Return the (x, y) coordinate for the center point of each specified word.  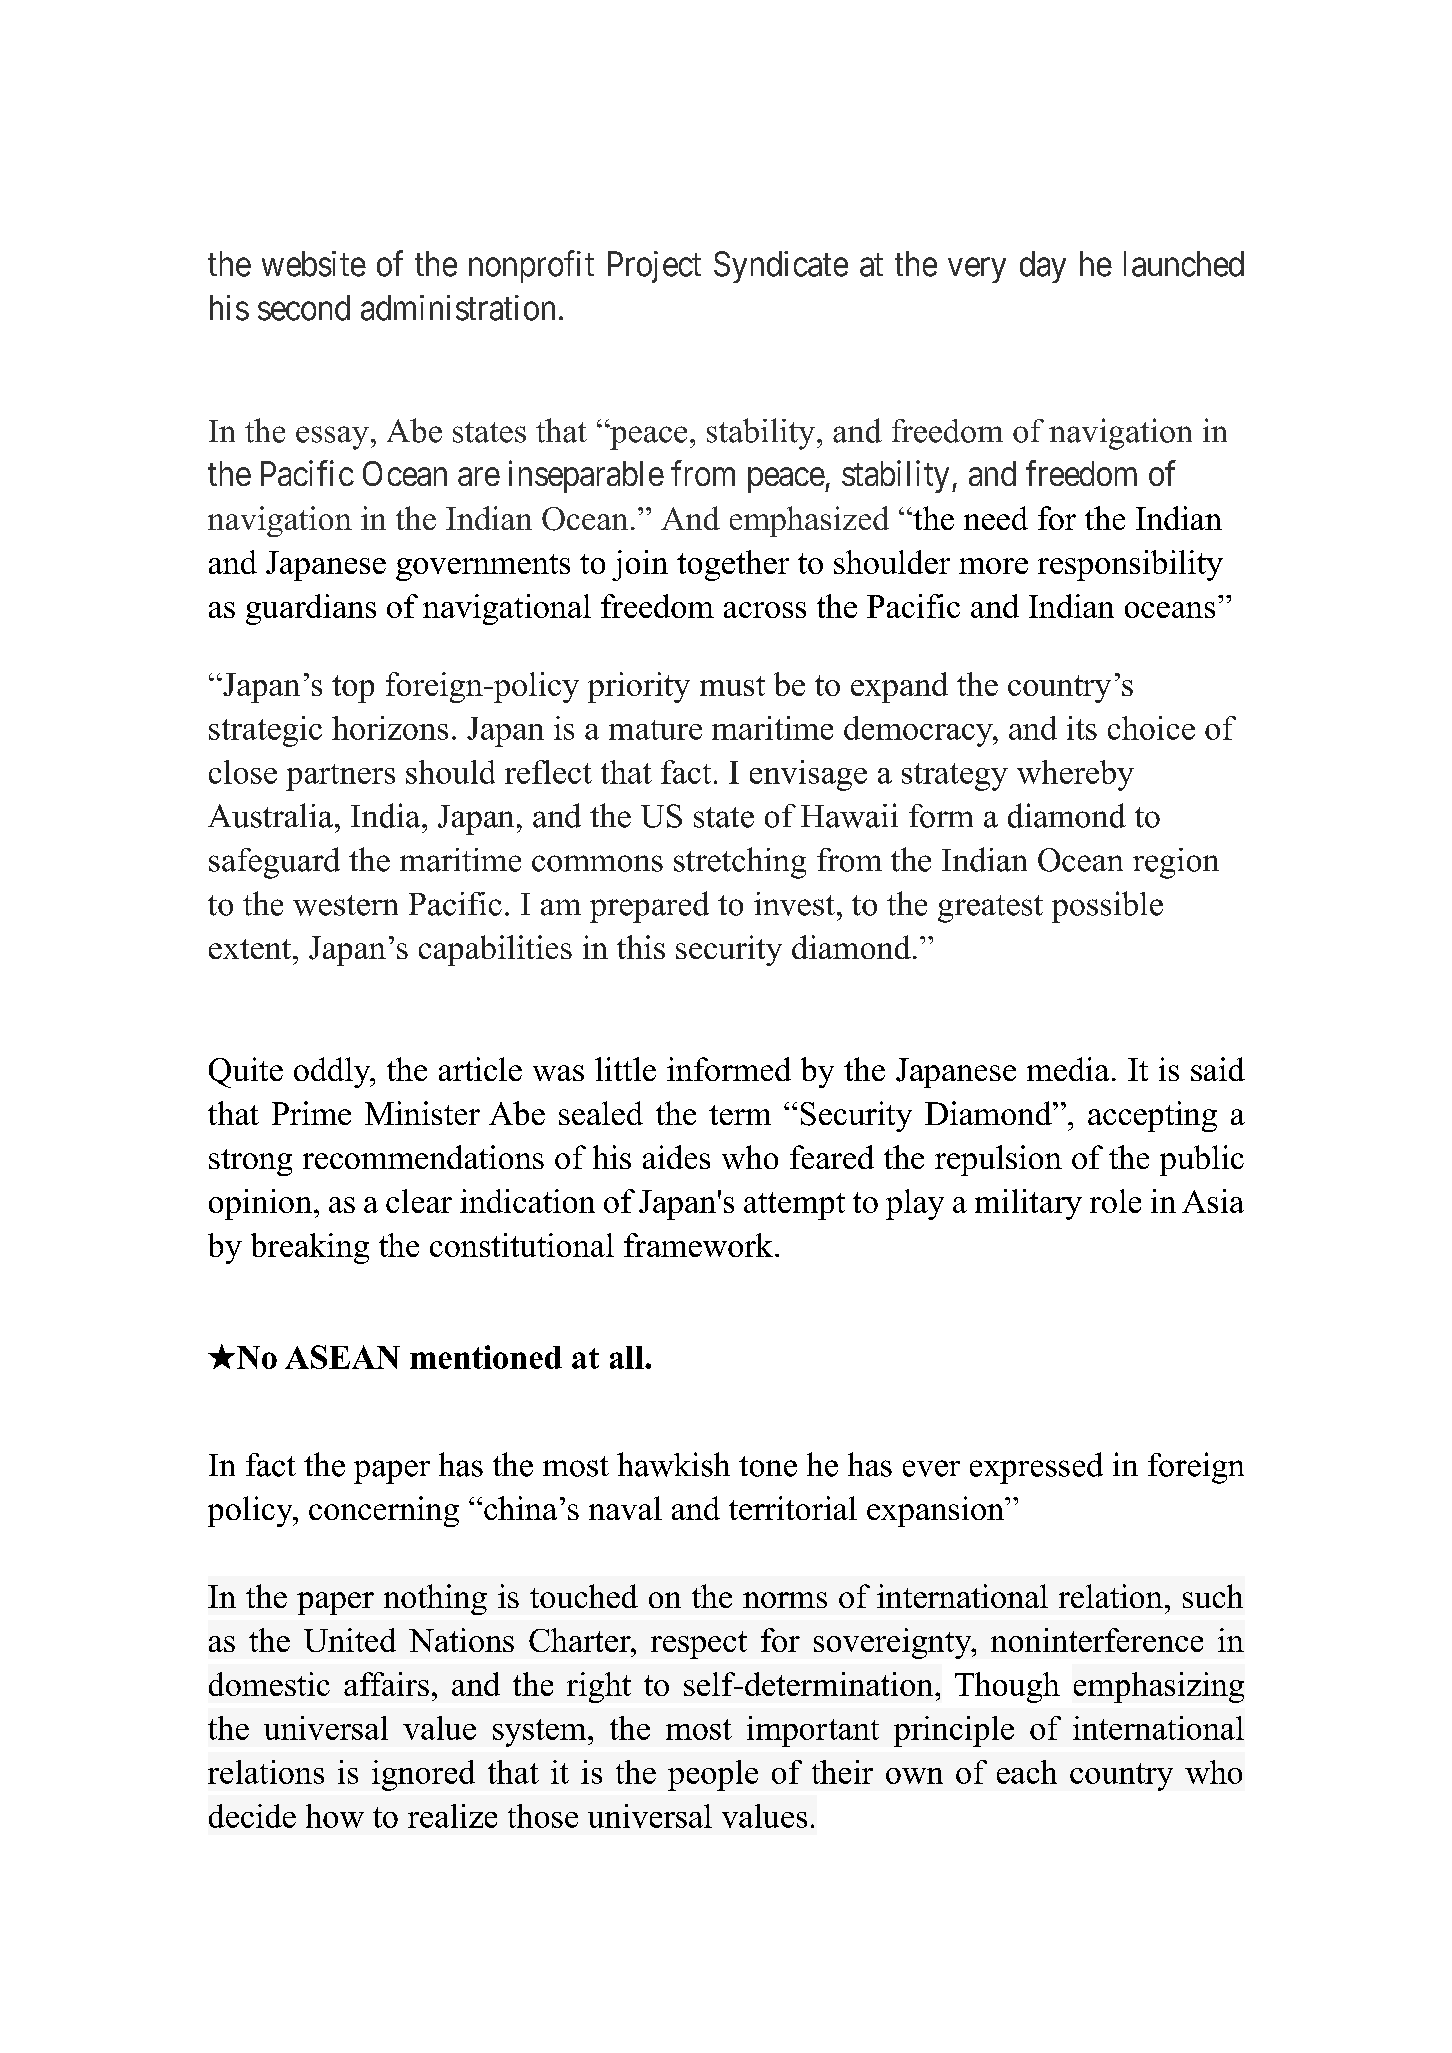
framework (698, 1245)
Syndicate (781, 267)
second (304, 308)
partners (340, 777)
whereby (1075, 775)
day (1043, 267)
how (335, 1816)
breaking (310, 1248)
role (1115, 1201)
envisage (808, 775)
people (713, 1775)
